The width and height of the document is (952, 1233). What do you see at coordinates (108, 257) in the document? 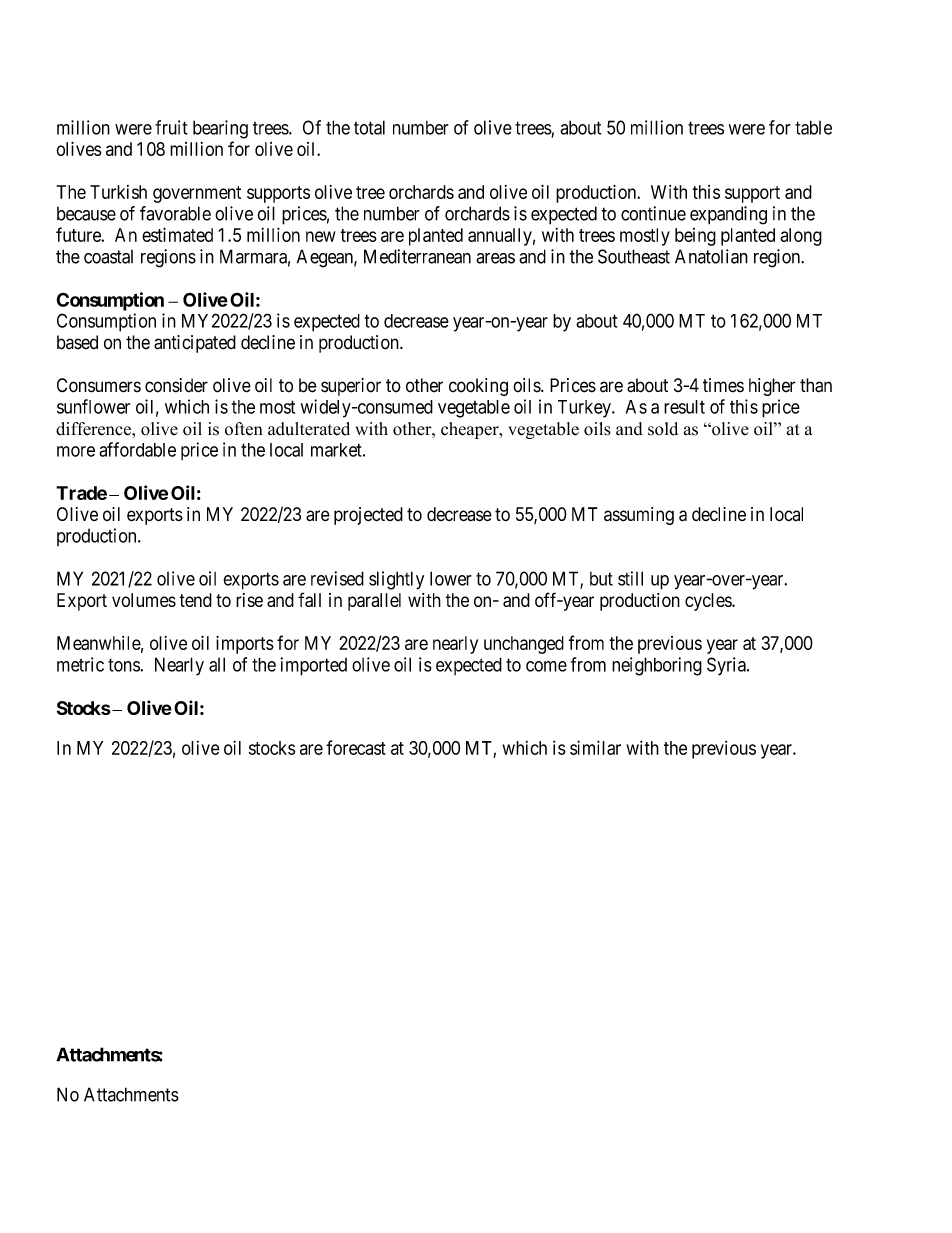
I see `coastal` at bounding box center [108, 257].
